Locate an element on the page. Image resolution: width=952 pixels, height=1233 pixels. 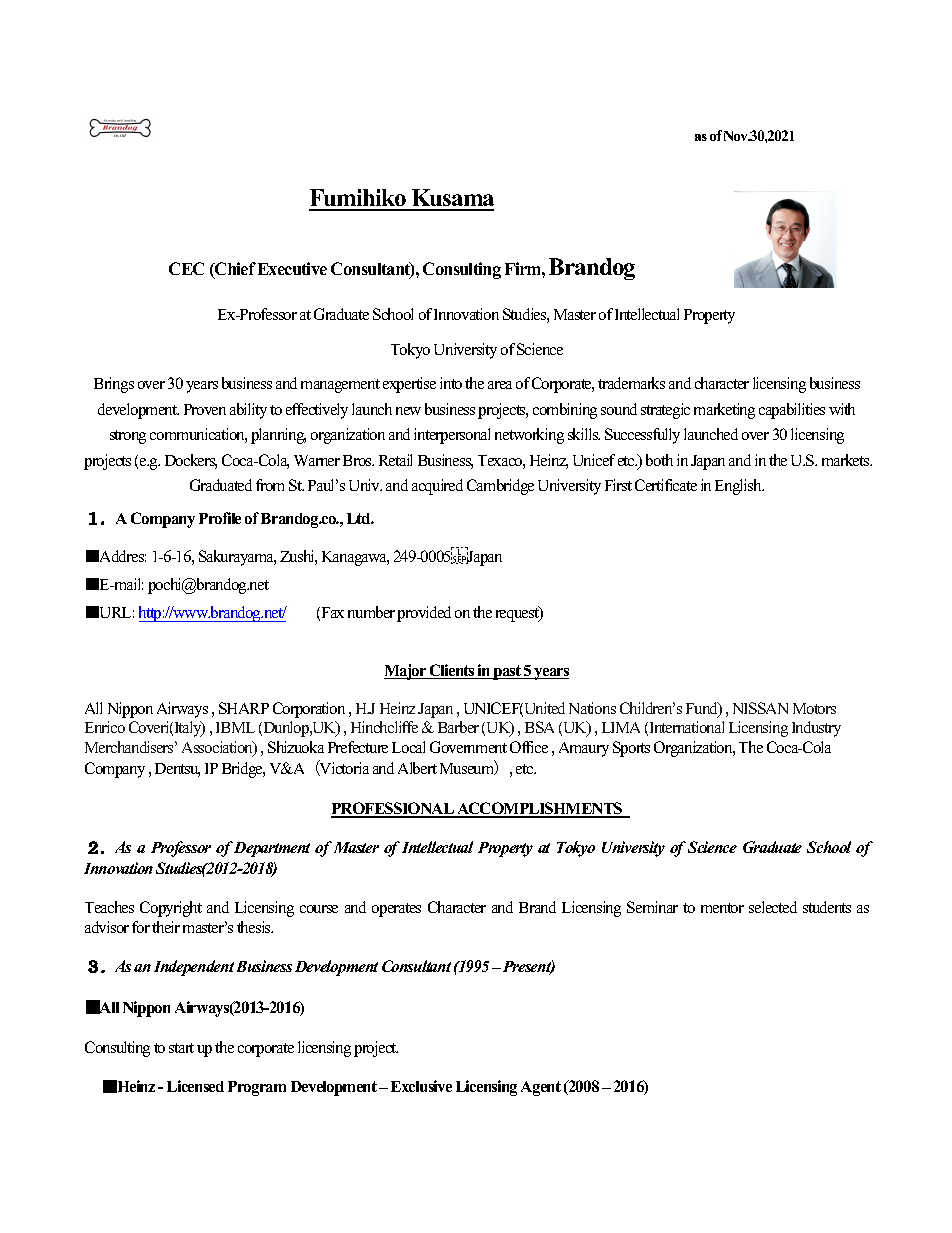
Department is located at coordinates (272, 849).
